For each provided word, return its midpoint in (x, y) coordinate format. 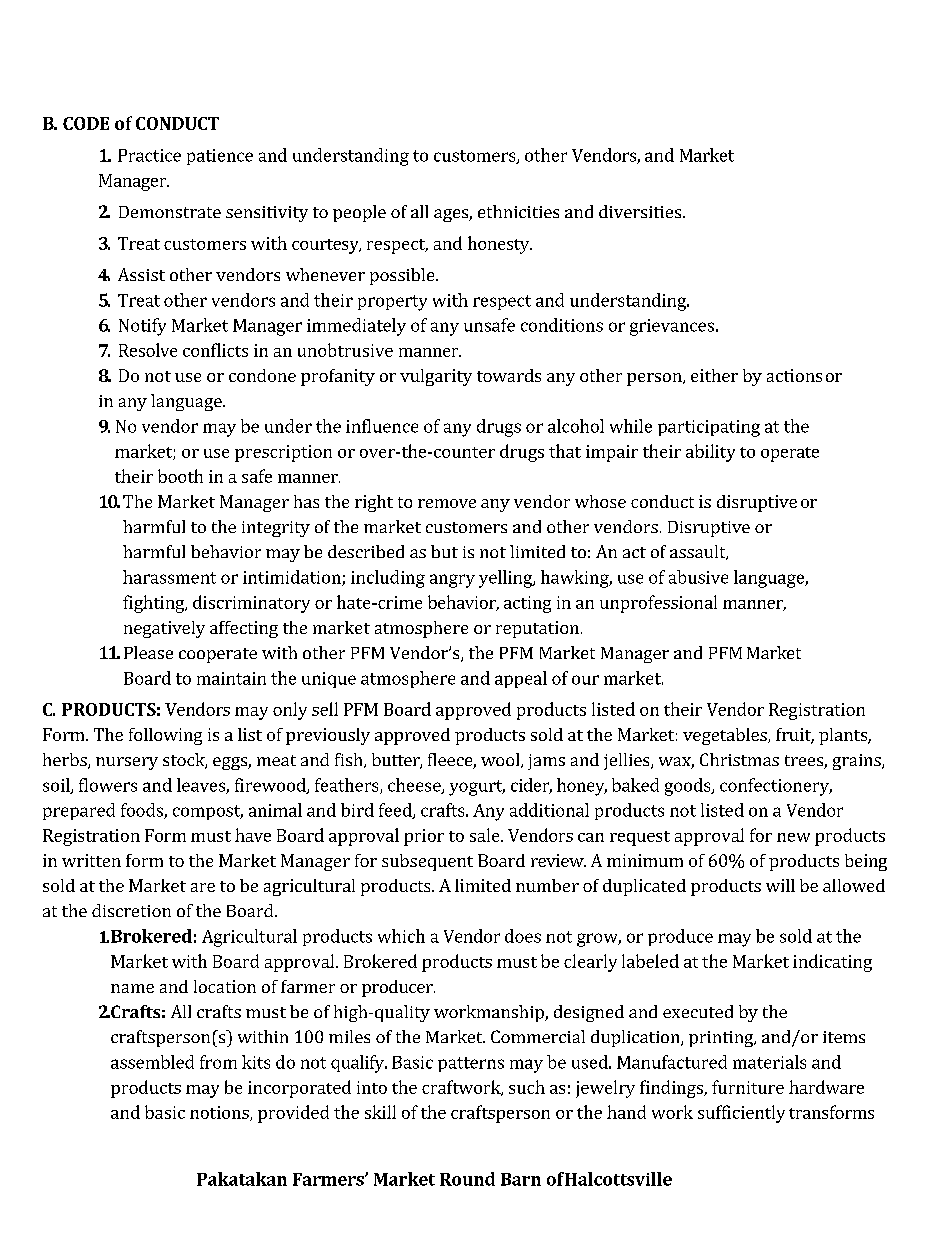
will (780, 885)
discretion (131, 910)
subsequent (427, 862)
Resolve (148, 350)
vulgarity (436, 377)
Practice (149, 155)
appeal (521, 679)
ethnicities (518, 211)
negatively (164, 629)
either (714, 375)
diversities (640, 211)
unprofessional (658, 604)
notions (220, 1113)
